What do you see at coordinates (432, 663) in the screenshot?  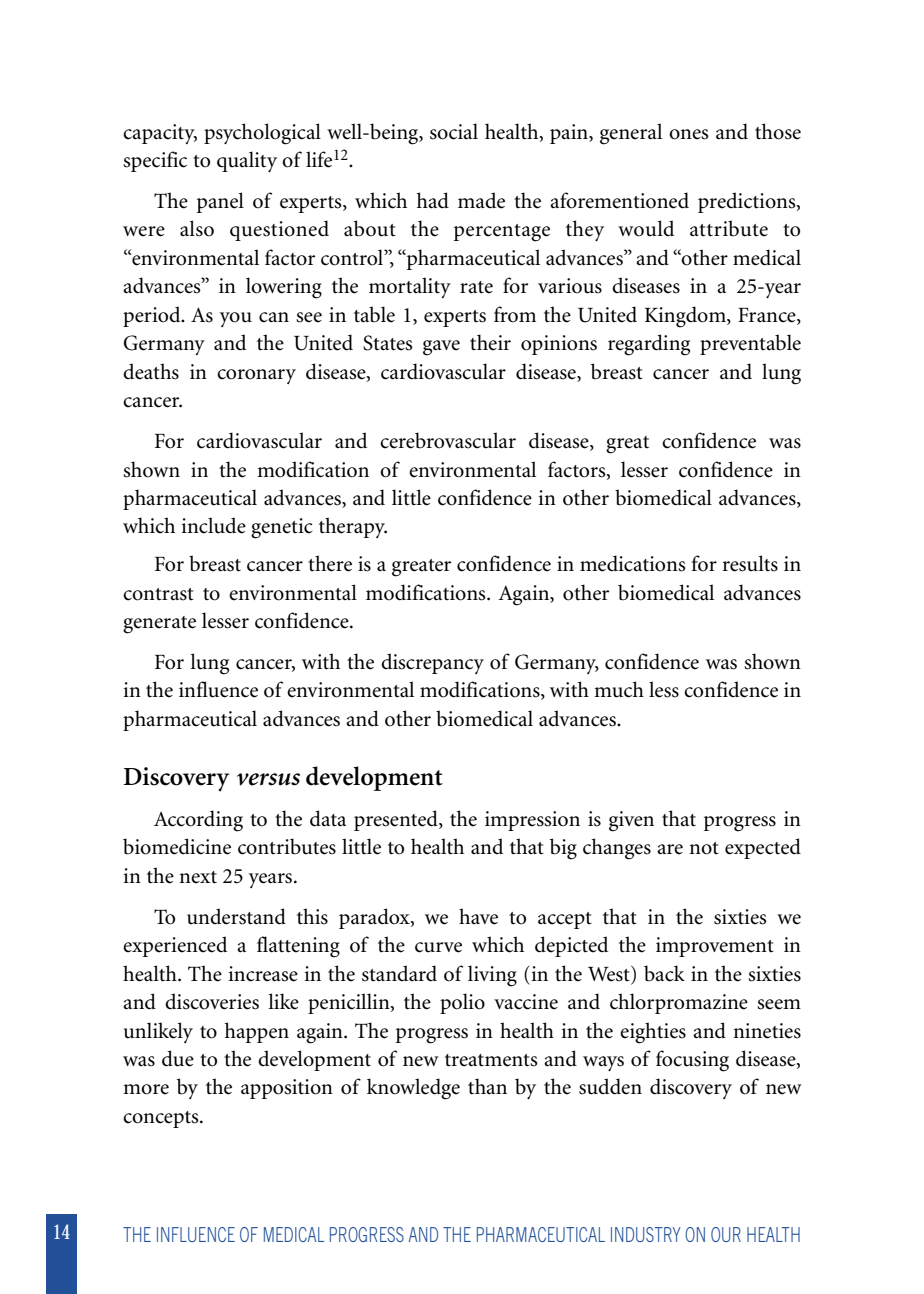 I see `discrepancy` at bounding box center [432, 663].
